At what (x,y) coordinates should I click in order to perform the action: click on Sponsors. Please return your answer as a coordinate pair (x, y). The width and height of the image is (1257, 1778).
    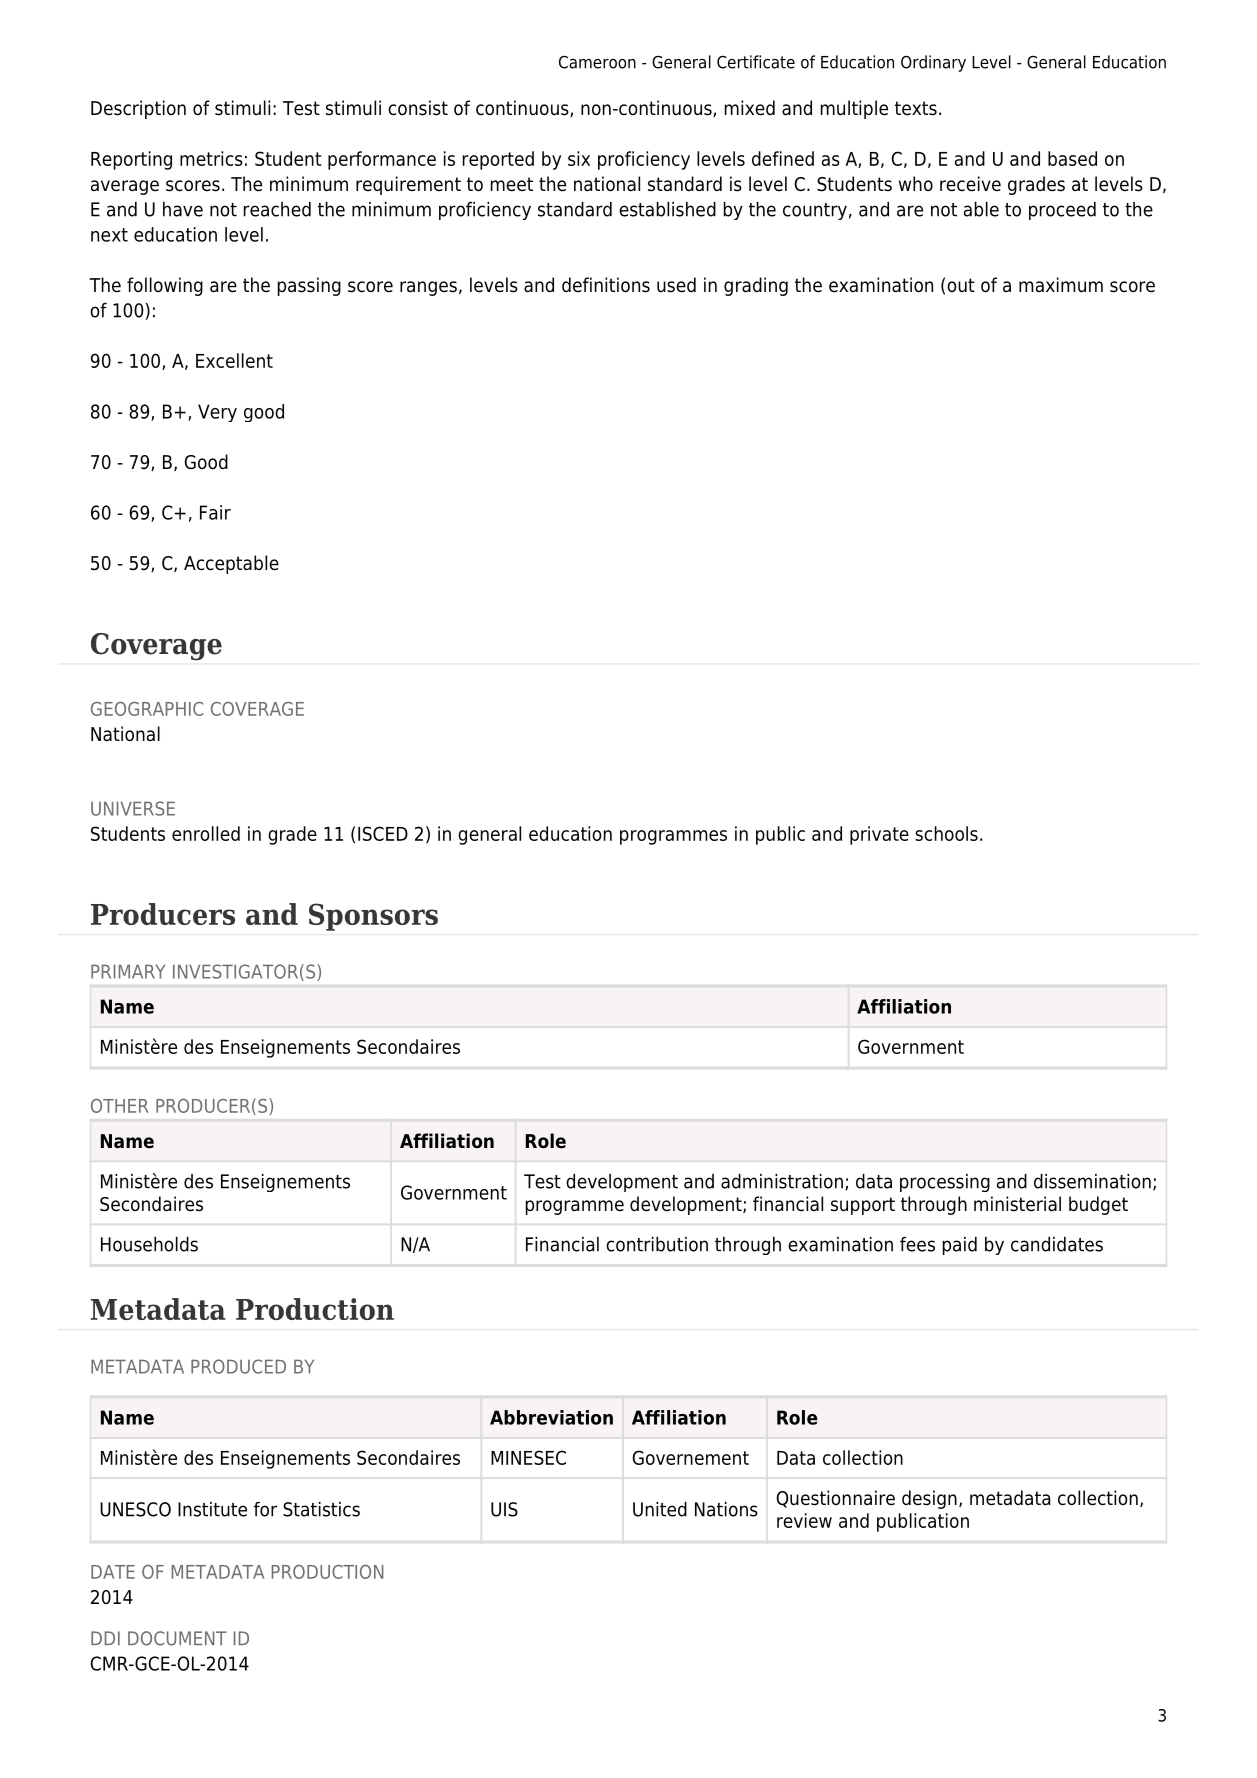
    Looking at the image, I should click on (373, 917).
